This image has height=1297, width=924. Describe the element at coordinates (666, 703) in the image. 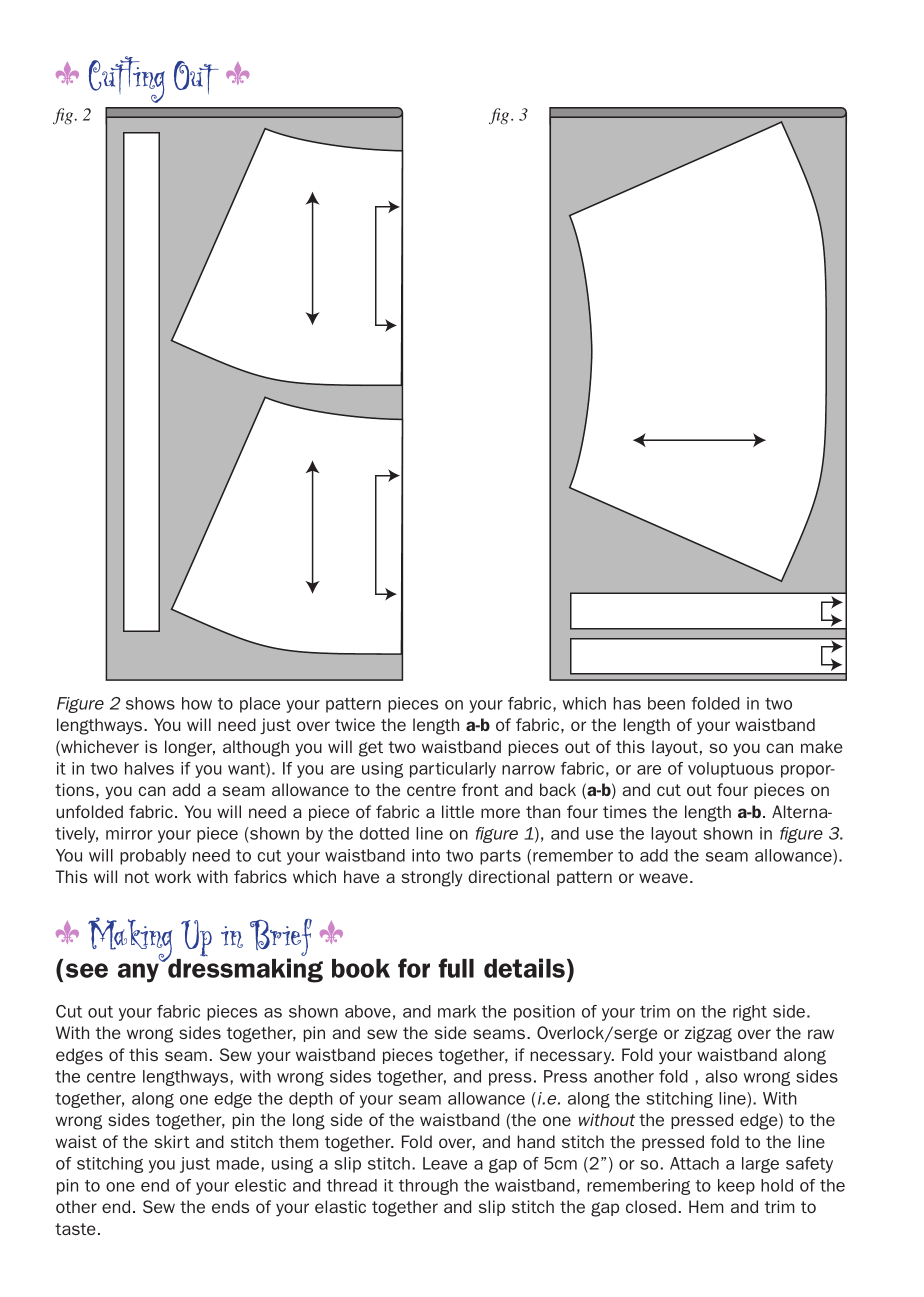

I see `been` at that location.
